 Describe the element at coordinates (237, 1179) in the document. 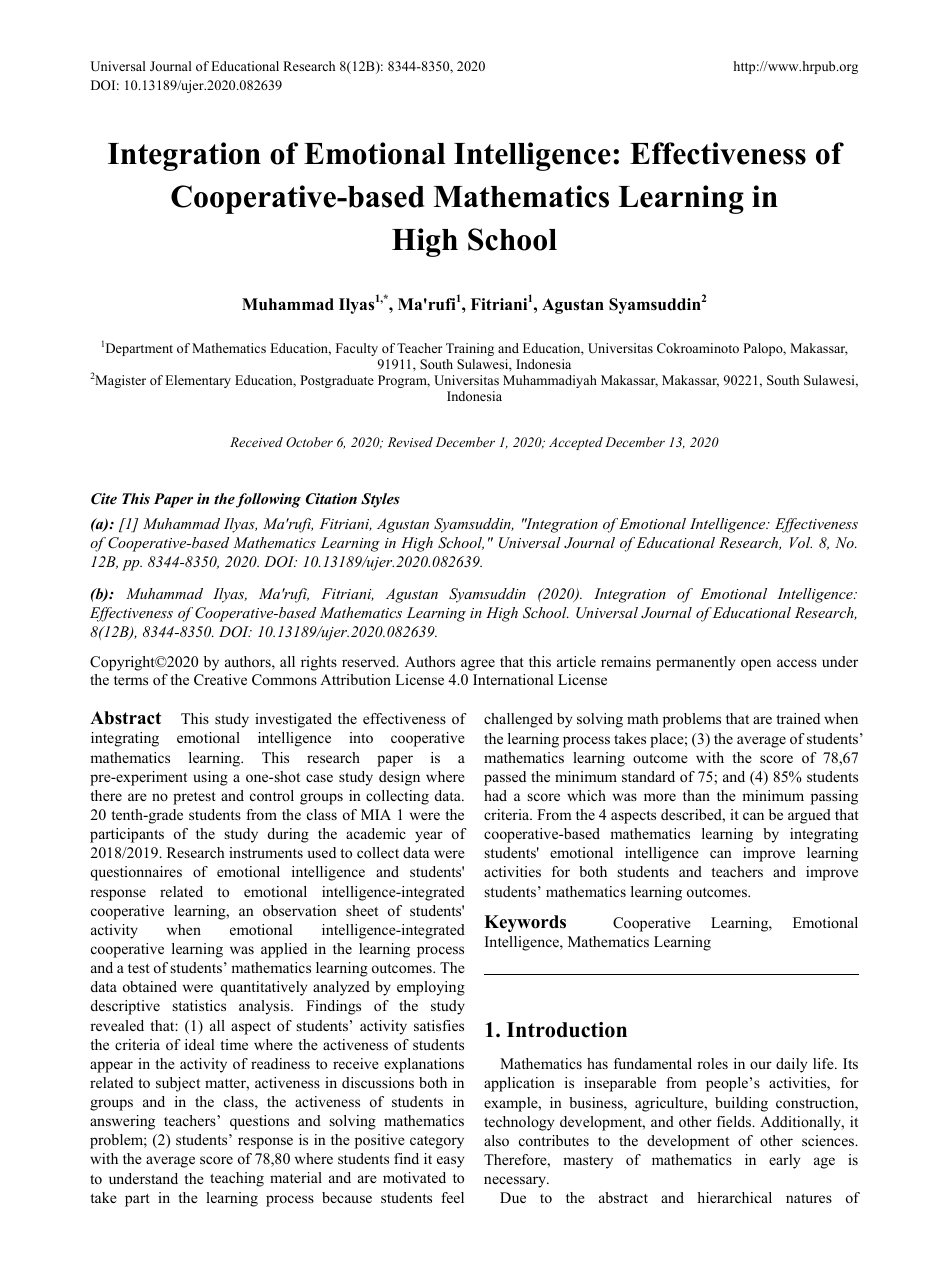

I see `teaching` at that location.
